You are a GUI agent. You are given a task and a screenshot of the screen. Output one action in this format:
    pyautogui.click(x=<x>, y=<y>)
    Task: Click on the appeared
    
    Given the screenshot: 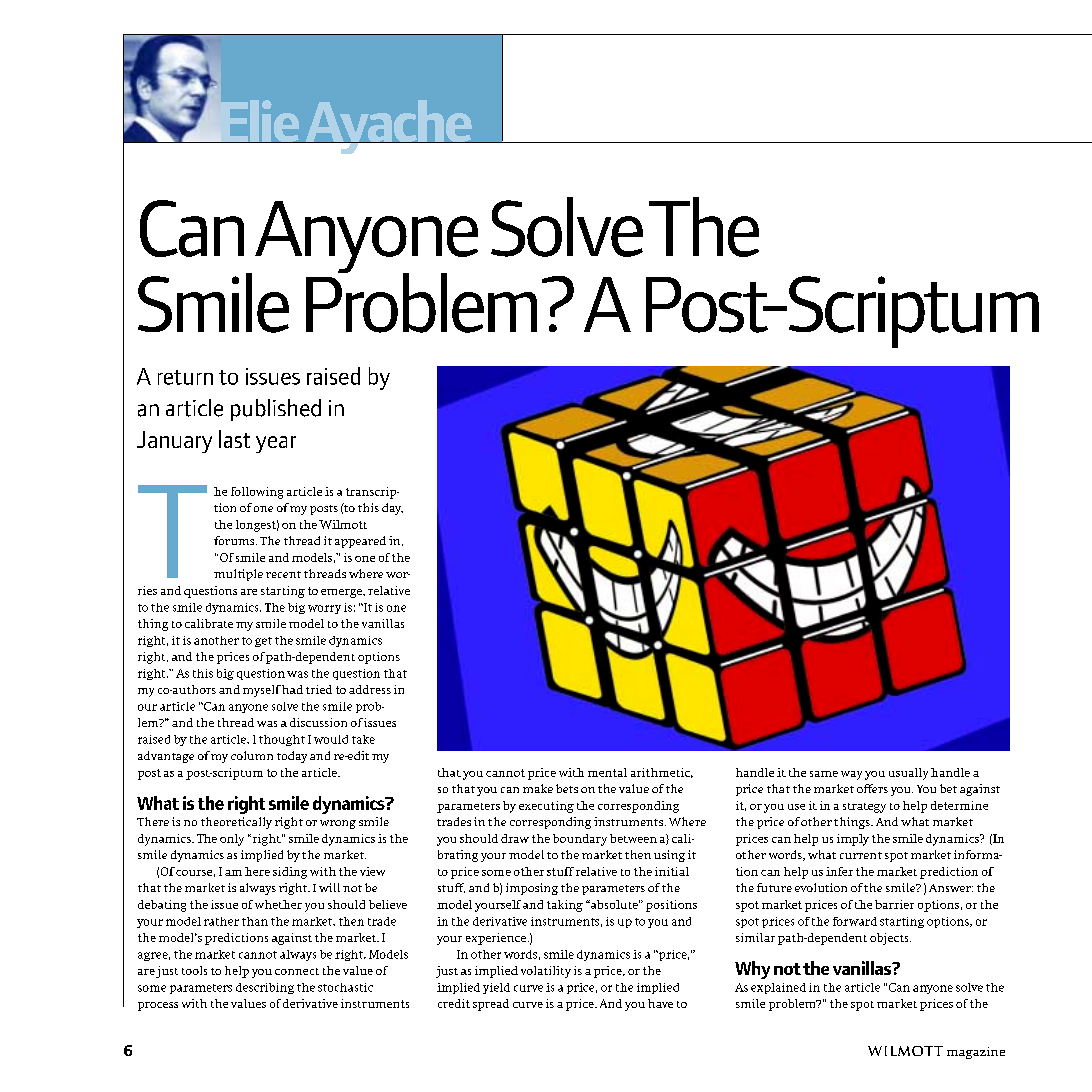 What is the action you would take?
    pyautogui.click(x=360, y=542)
